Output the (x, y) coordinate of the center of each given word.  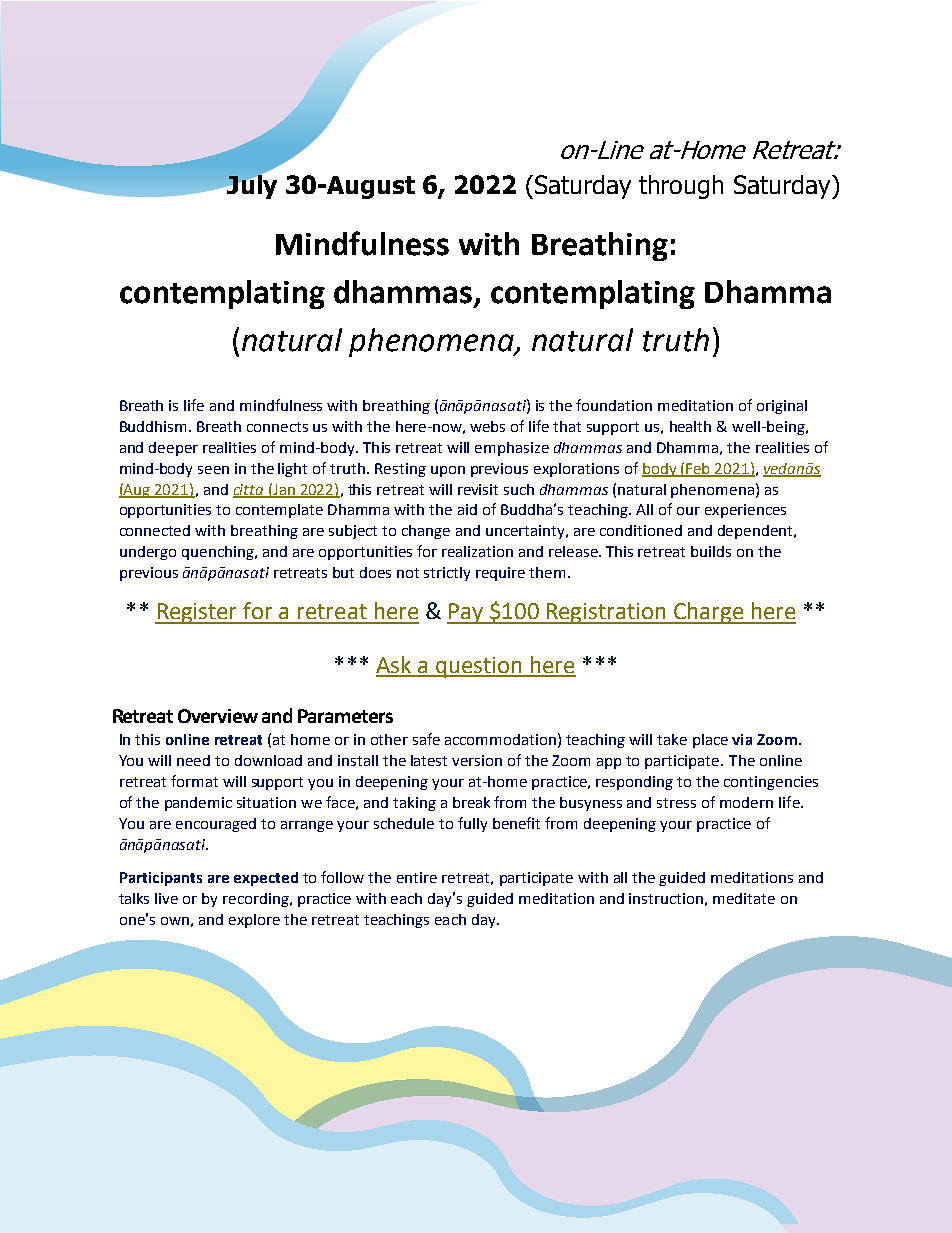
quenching (219, 553)
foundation (614, 405)
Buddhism (153, 426)
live (166, 898)
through (681, 187)
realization (477, 551)
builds (711, 551)
